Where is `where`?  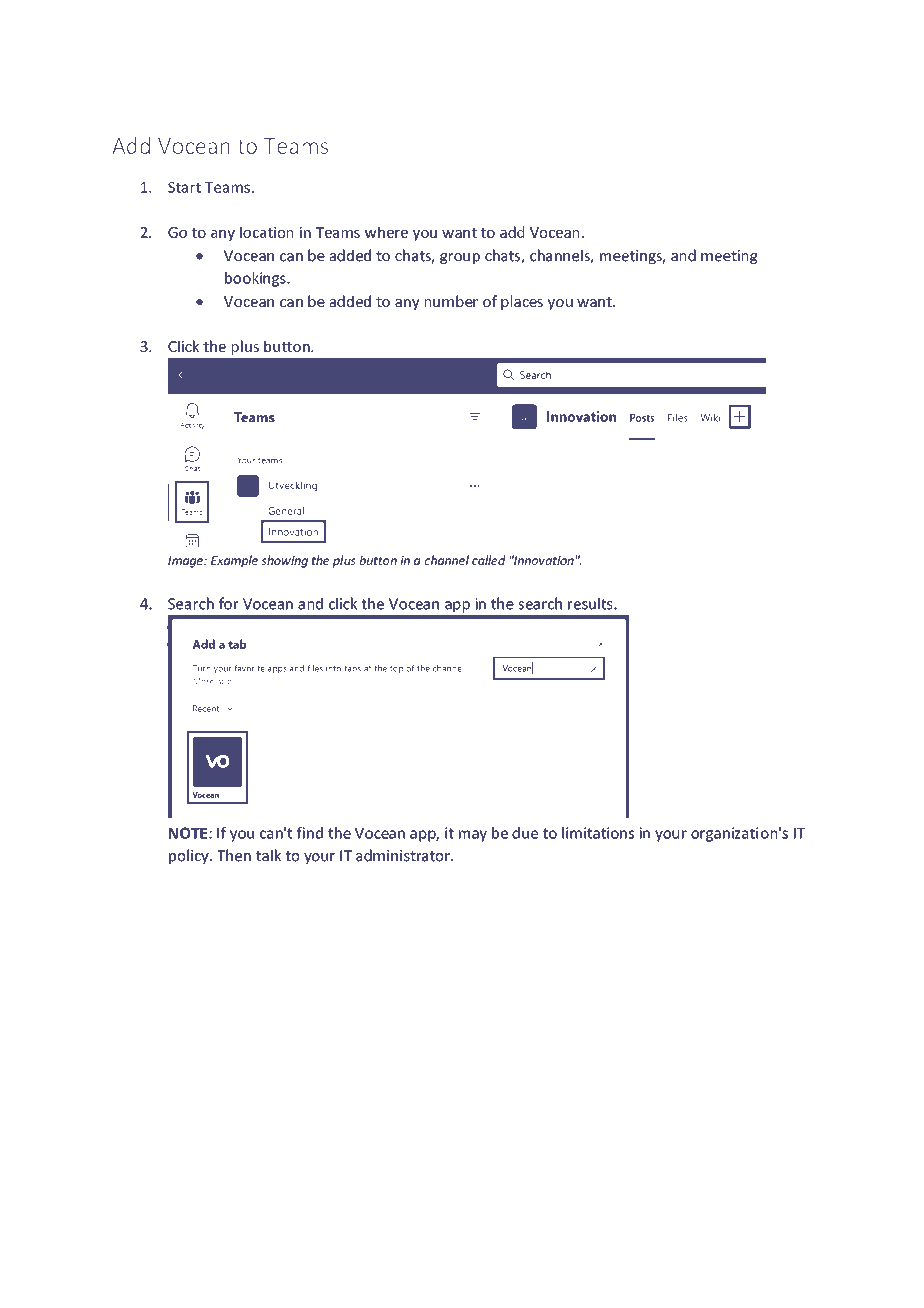 where is located at coordinates (386, 232).
